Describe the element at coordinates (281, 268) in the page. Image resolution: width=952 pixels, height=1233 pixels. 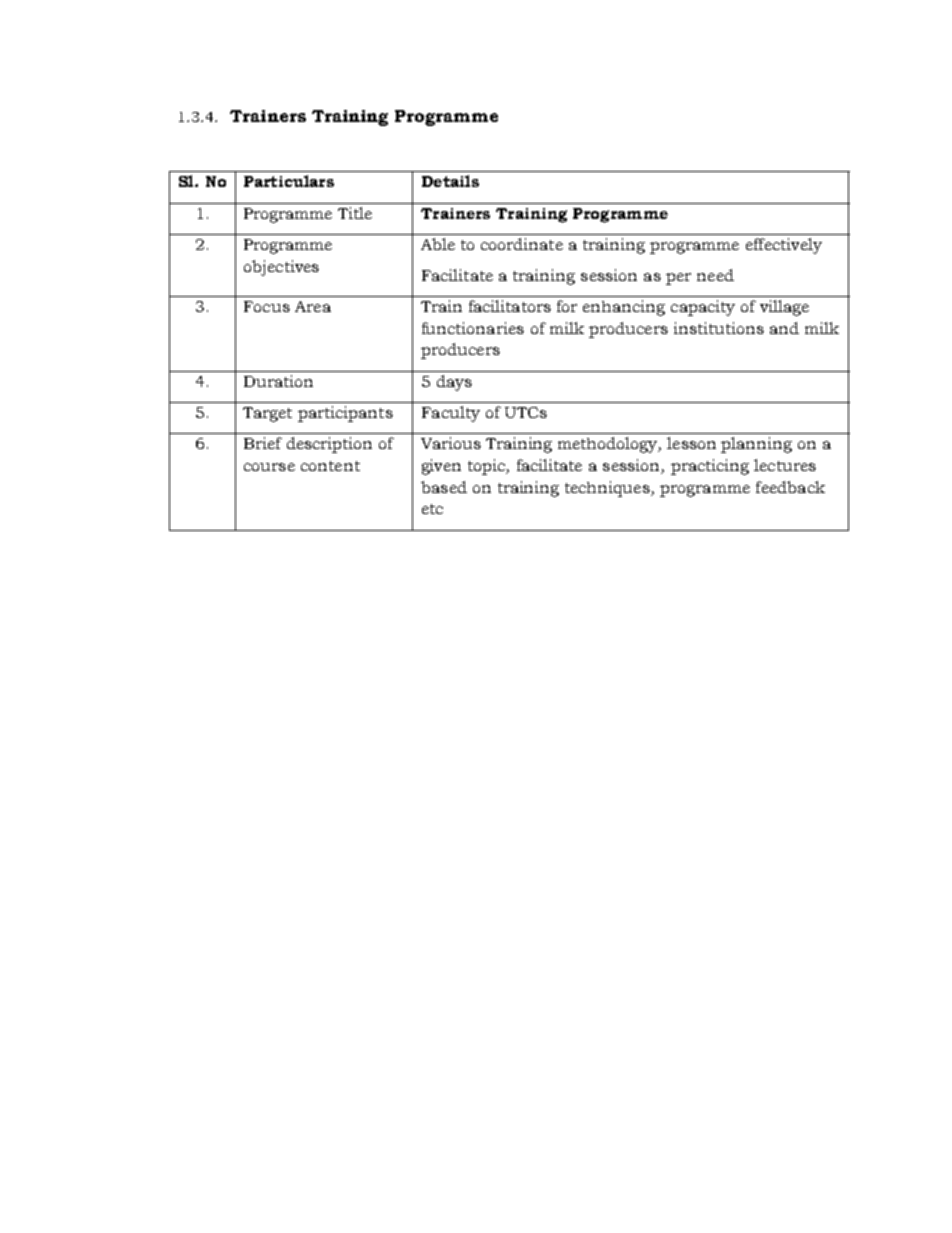
I see `objectives` at that location.
